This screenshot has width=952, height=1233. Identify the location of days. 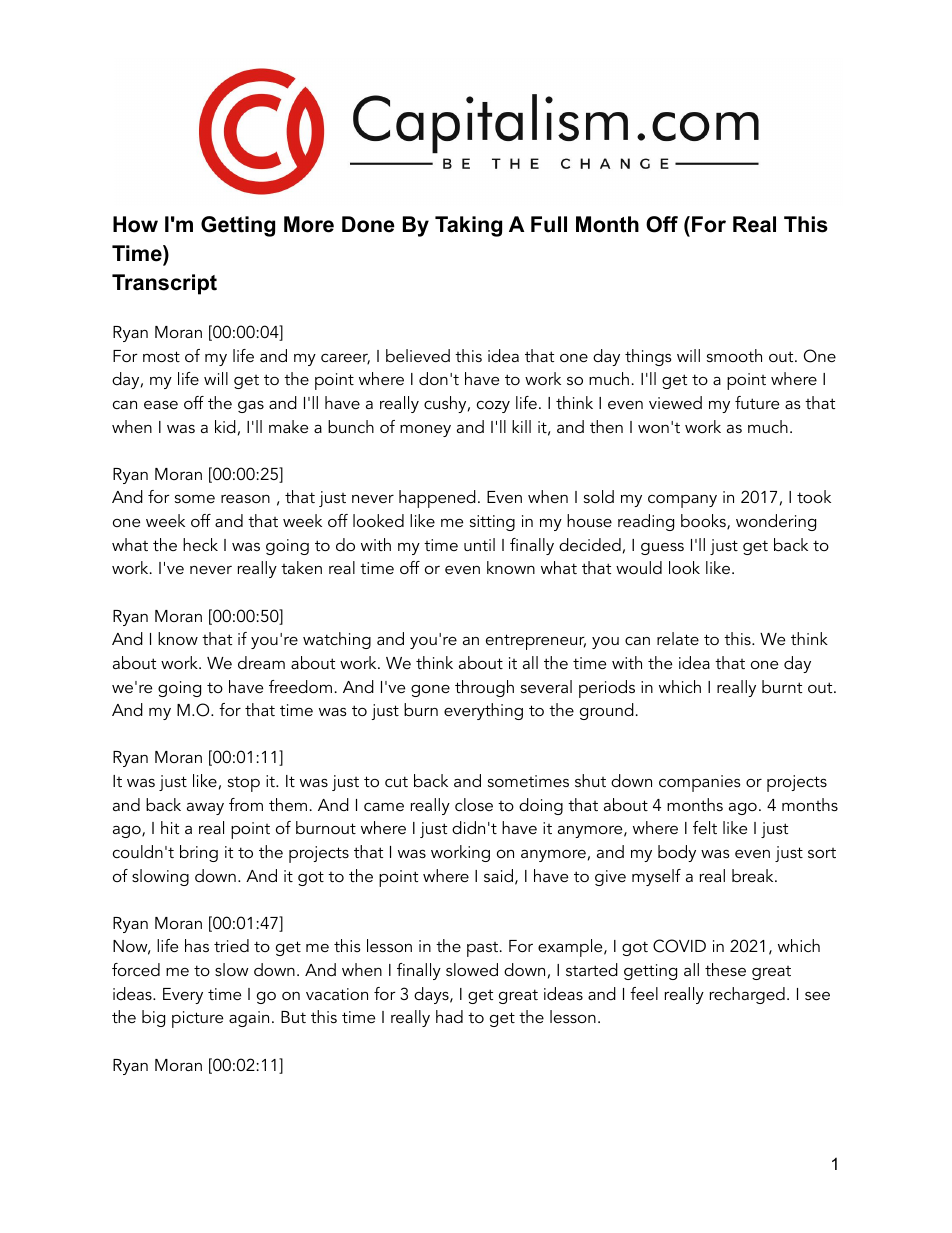
(432, 995).
